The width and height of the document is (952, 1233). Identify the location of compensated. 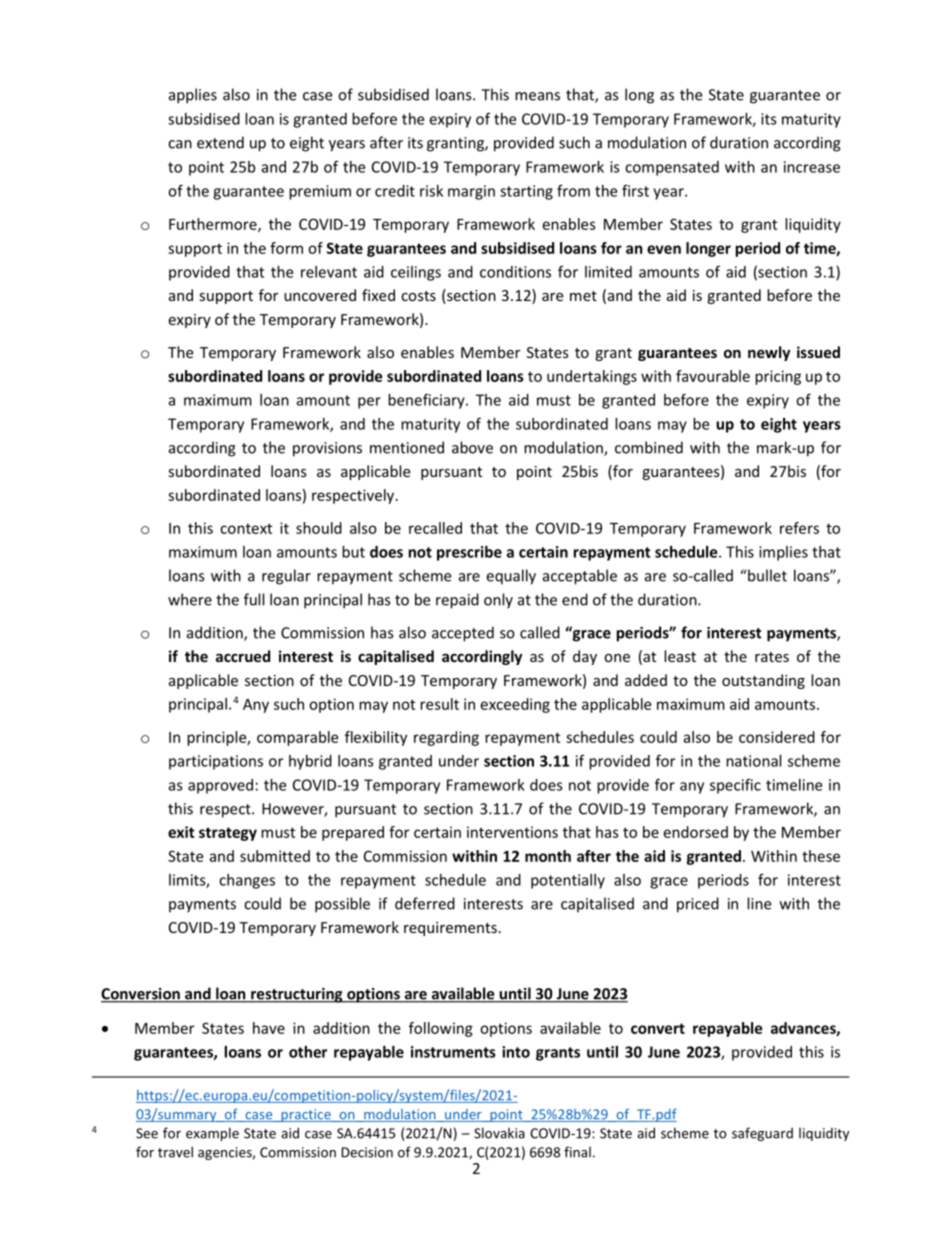
(672, 168).
